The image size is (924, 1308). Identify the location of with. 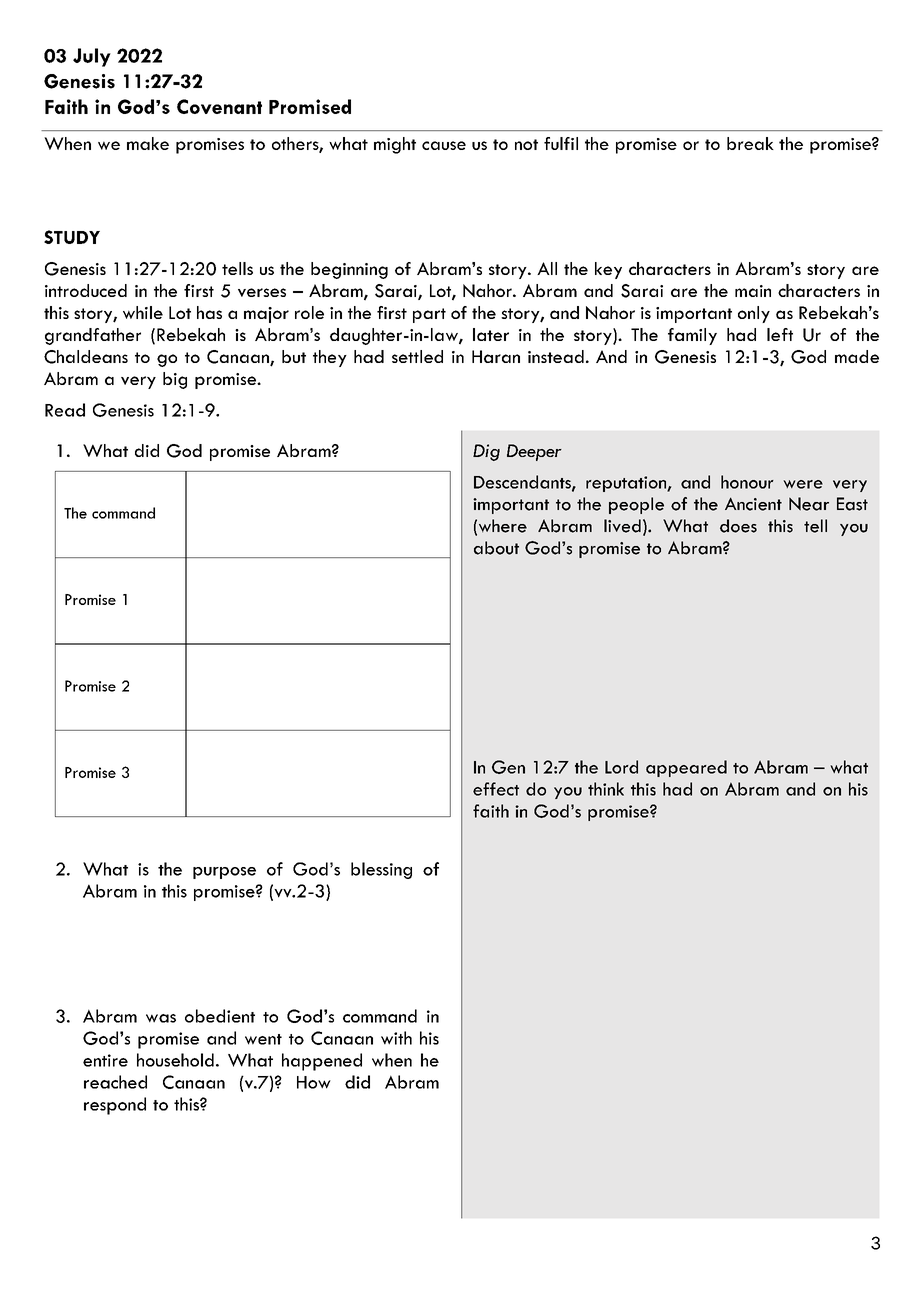
(396, 1038).
